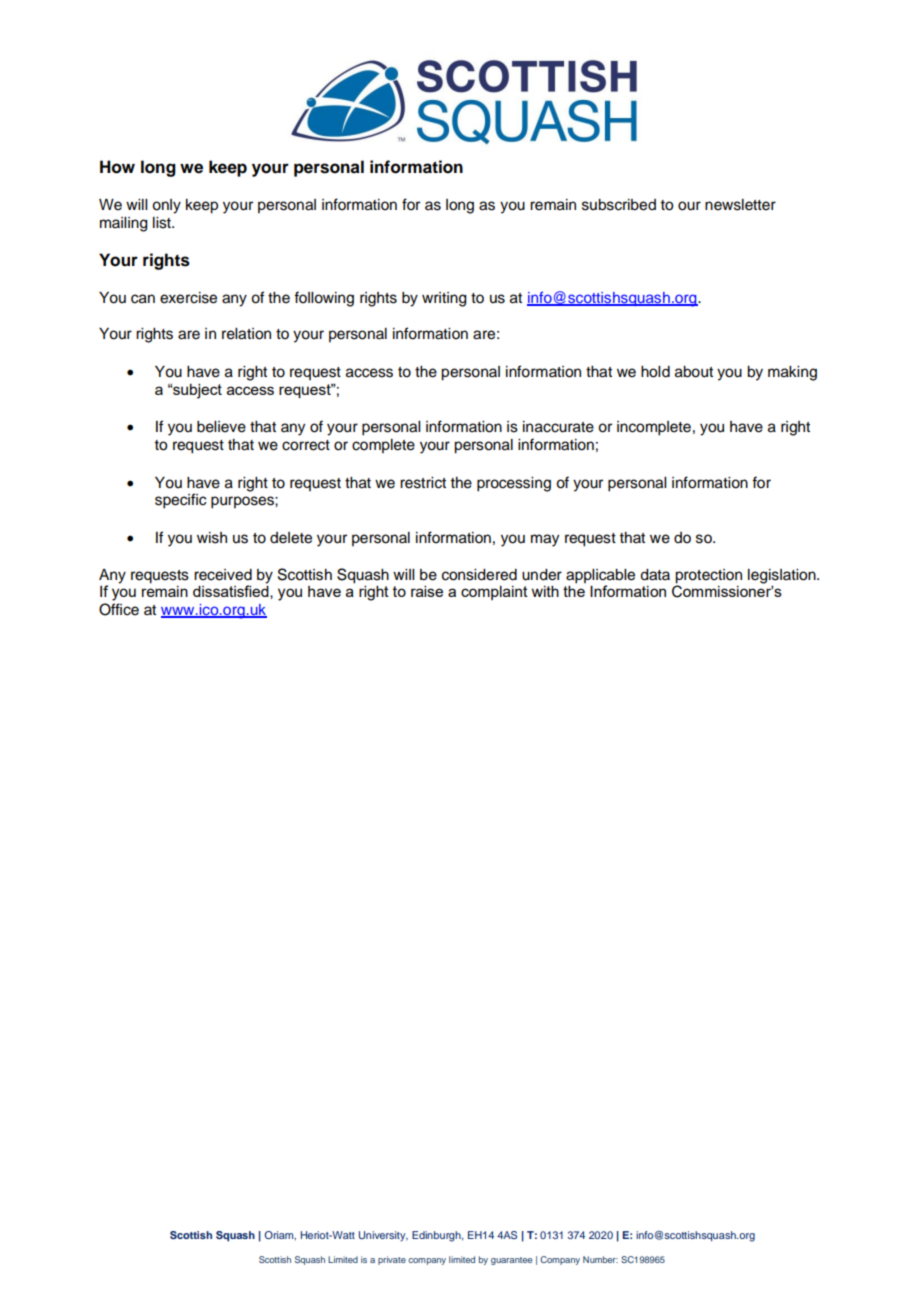 The width and height of the screenshot is (924, 1308). What do you see at coordinates (221, 427) in the screenshot?
I see `believe` at bounding box center [221, 427].
